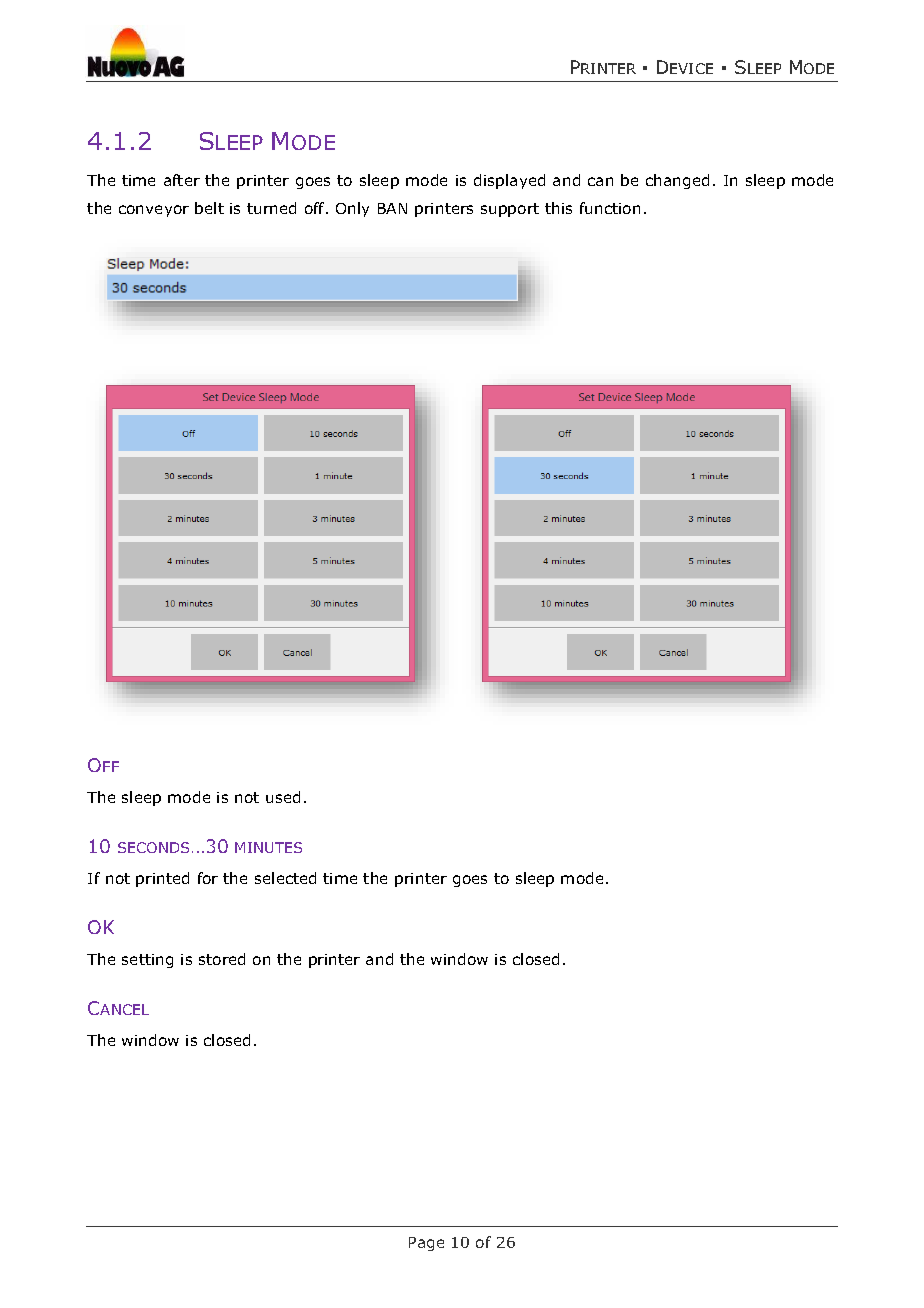 The height and width of the page is (1308, 924). I want to click on Page, so click(426, 1244).
